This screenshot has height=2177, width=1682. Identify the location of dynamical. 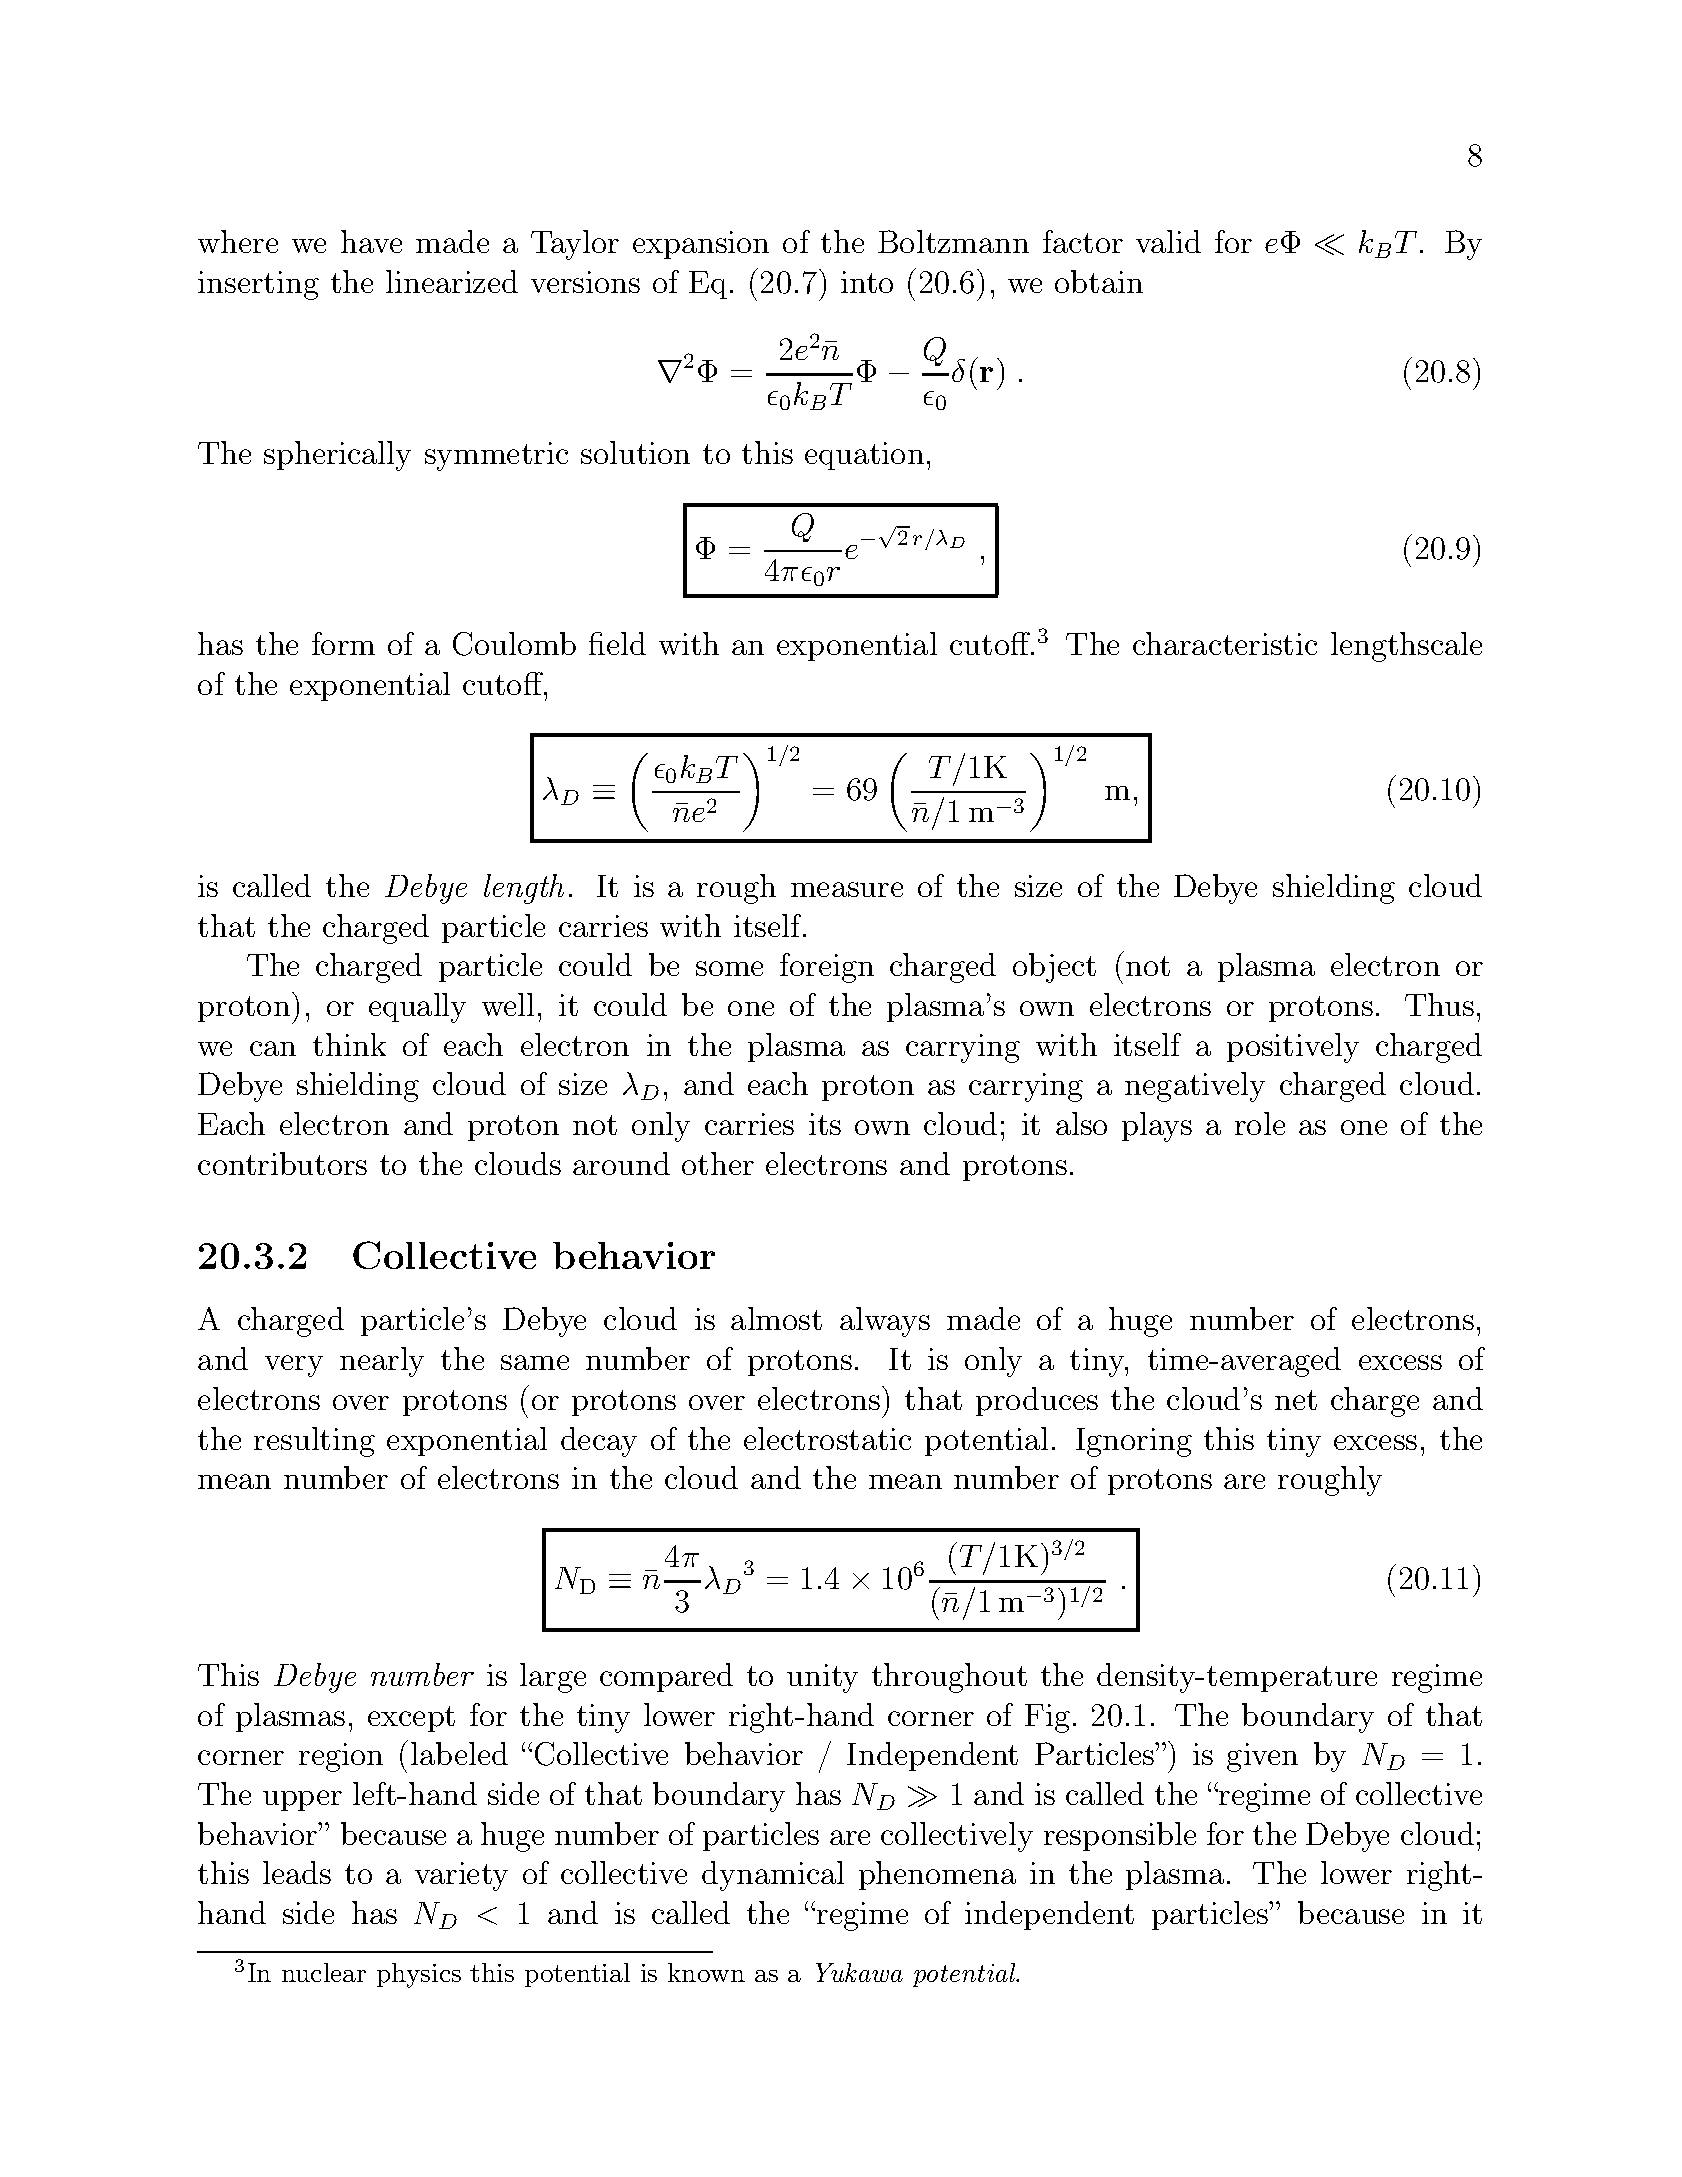
(773, 1876).
